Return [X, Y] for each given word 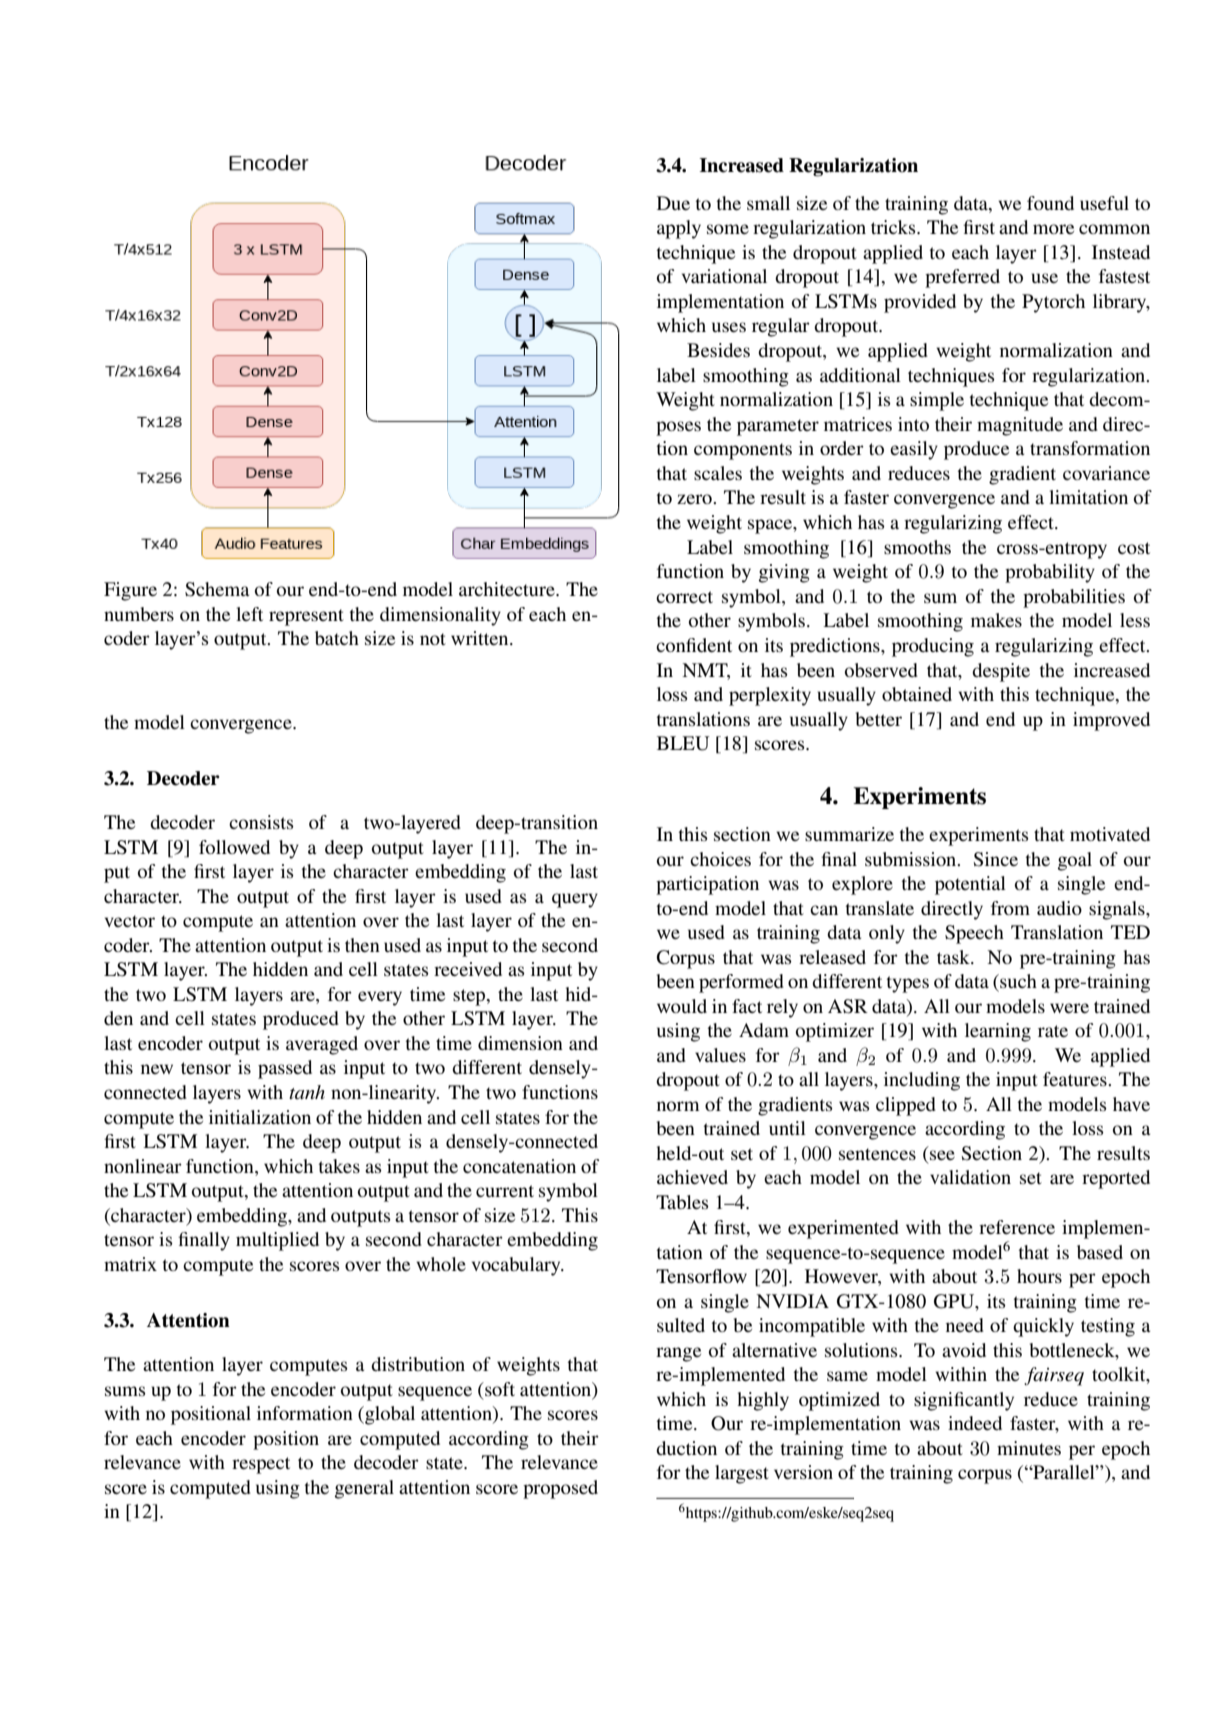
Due [673, 203]
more [1053, 229]
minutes [1029, 1448]
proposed [560, 1489]
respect [261, 1465]
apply [679, 229]
